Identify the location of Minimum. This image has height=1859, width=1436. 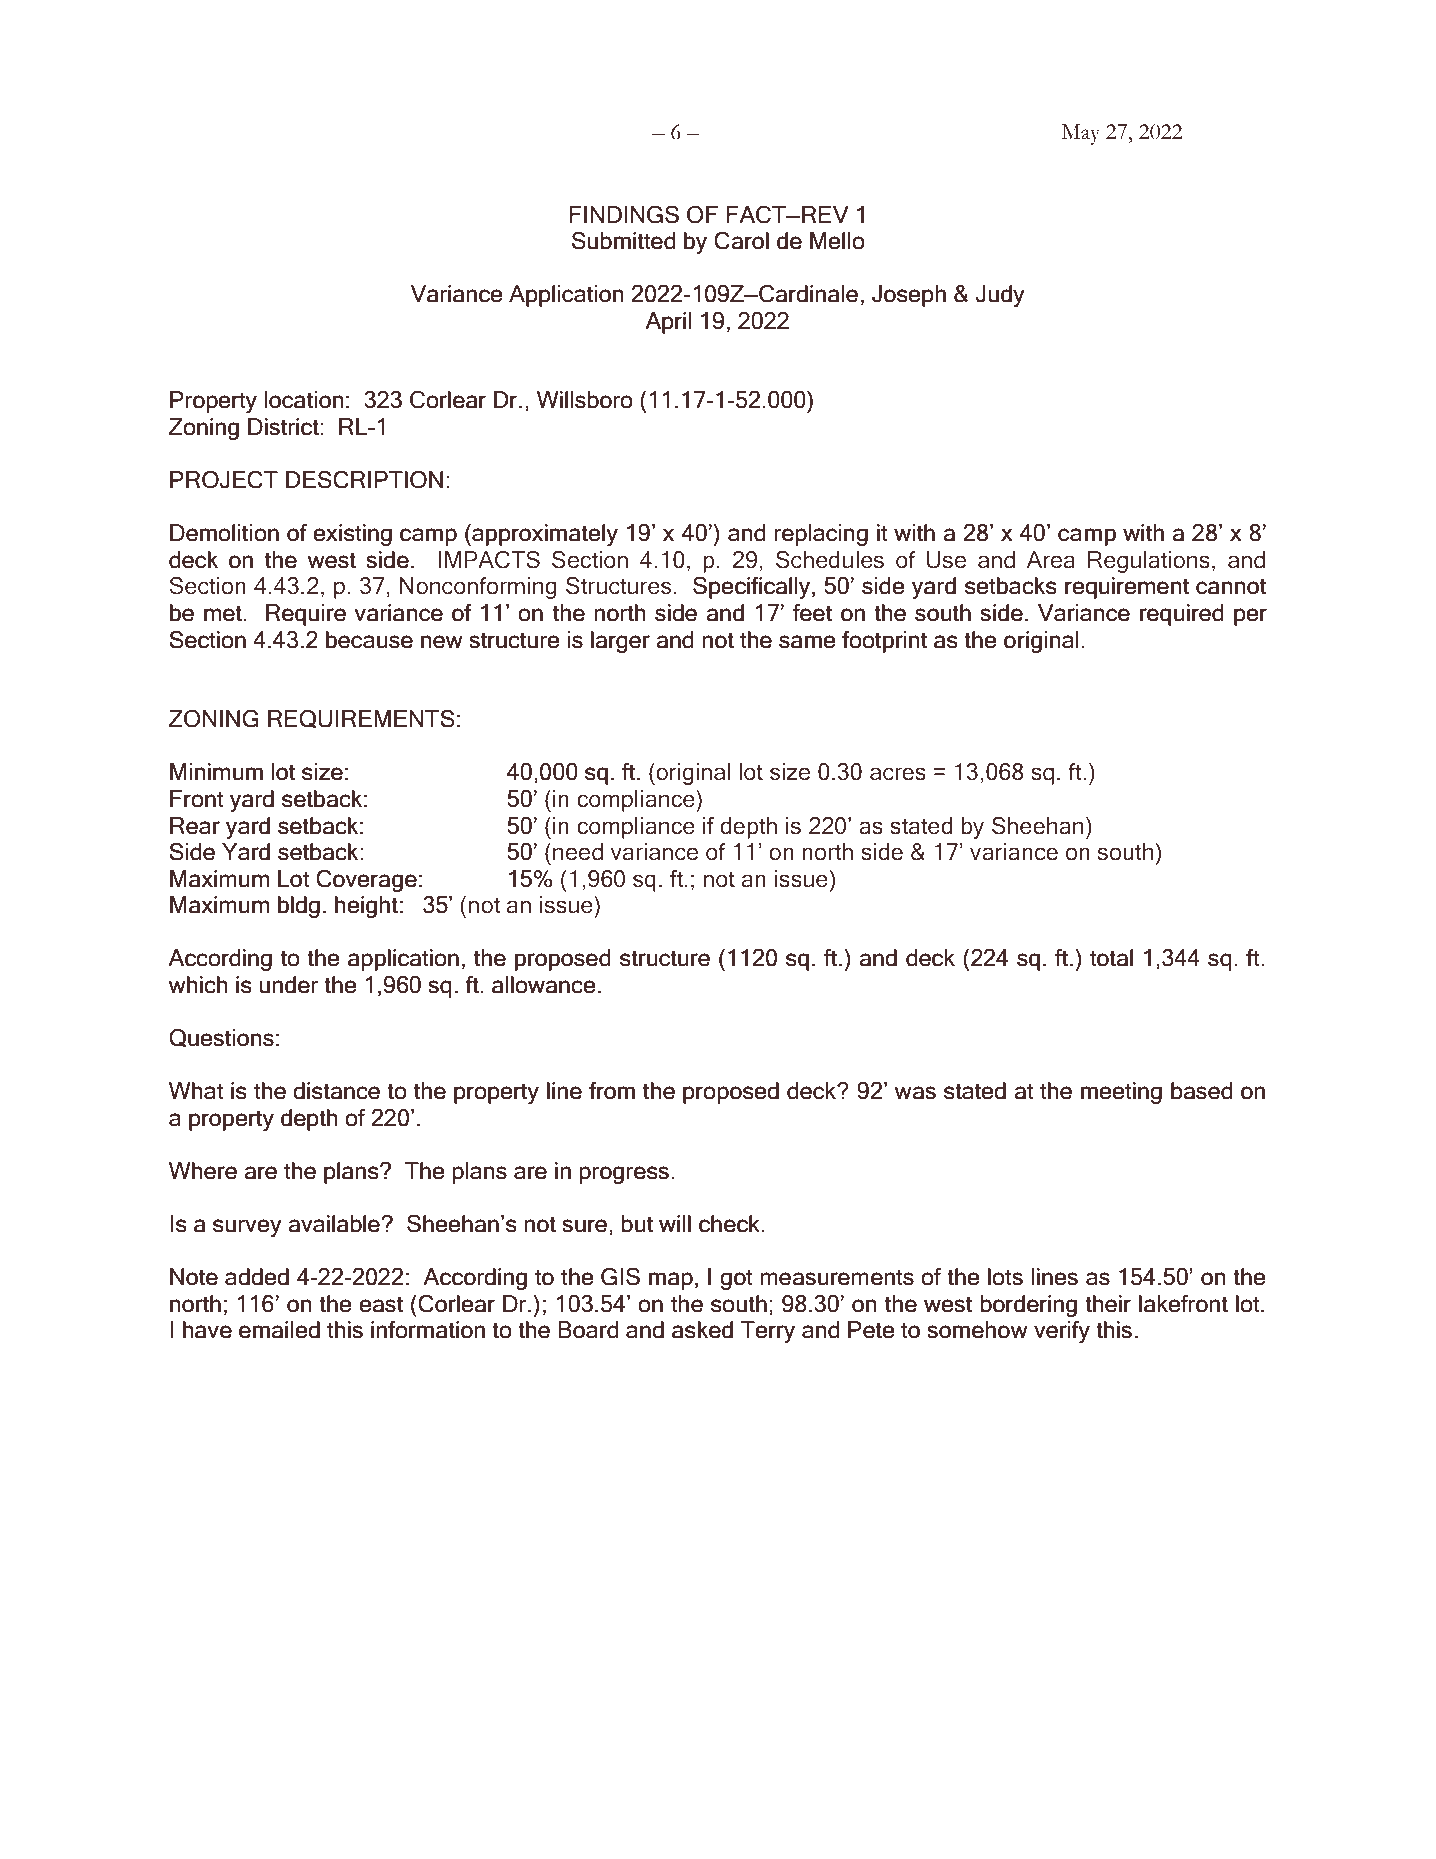
(216, 772).
